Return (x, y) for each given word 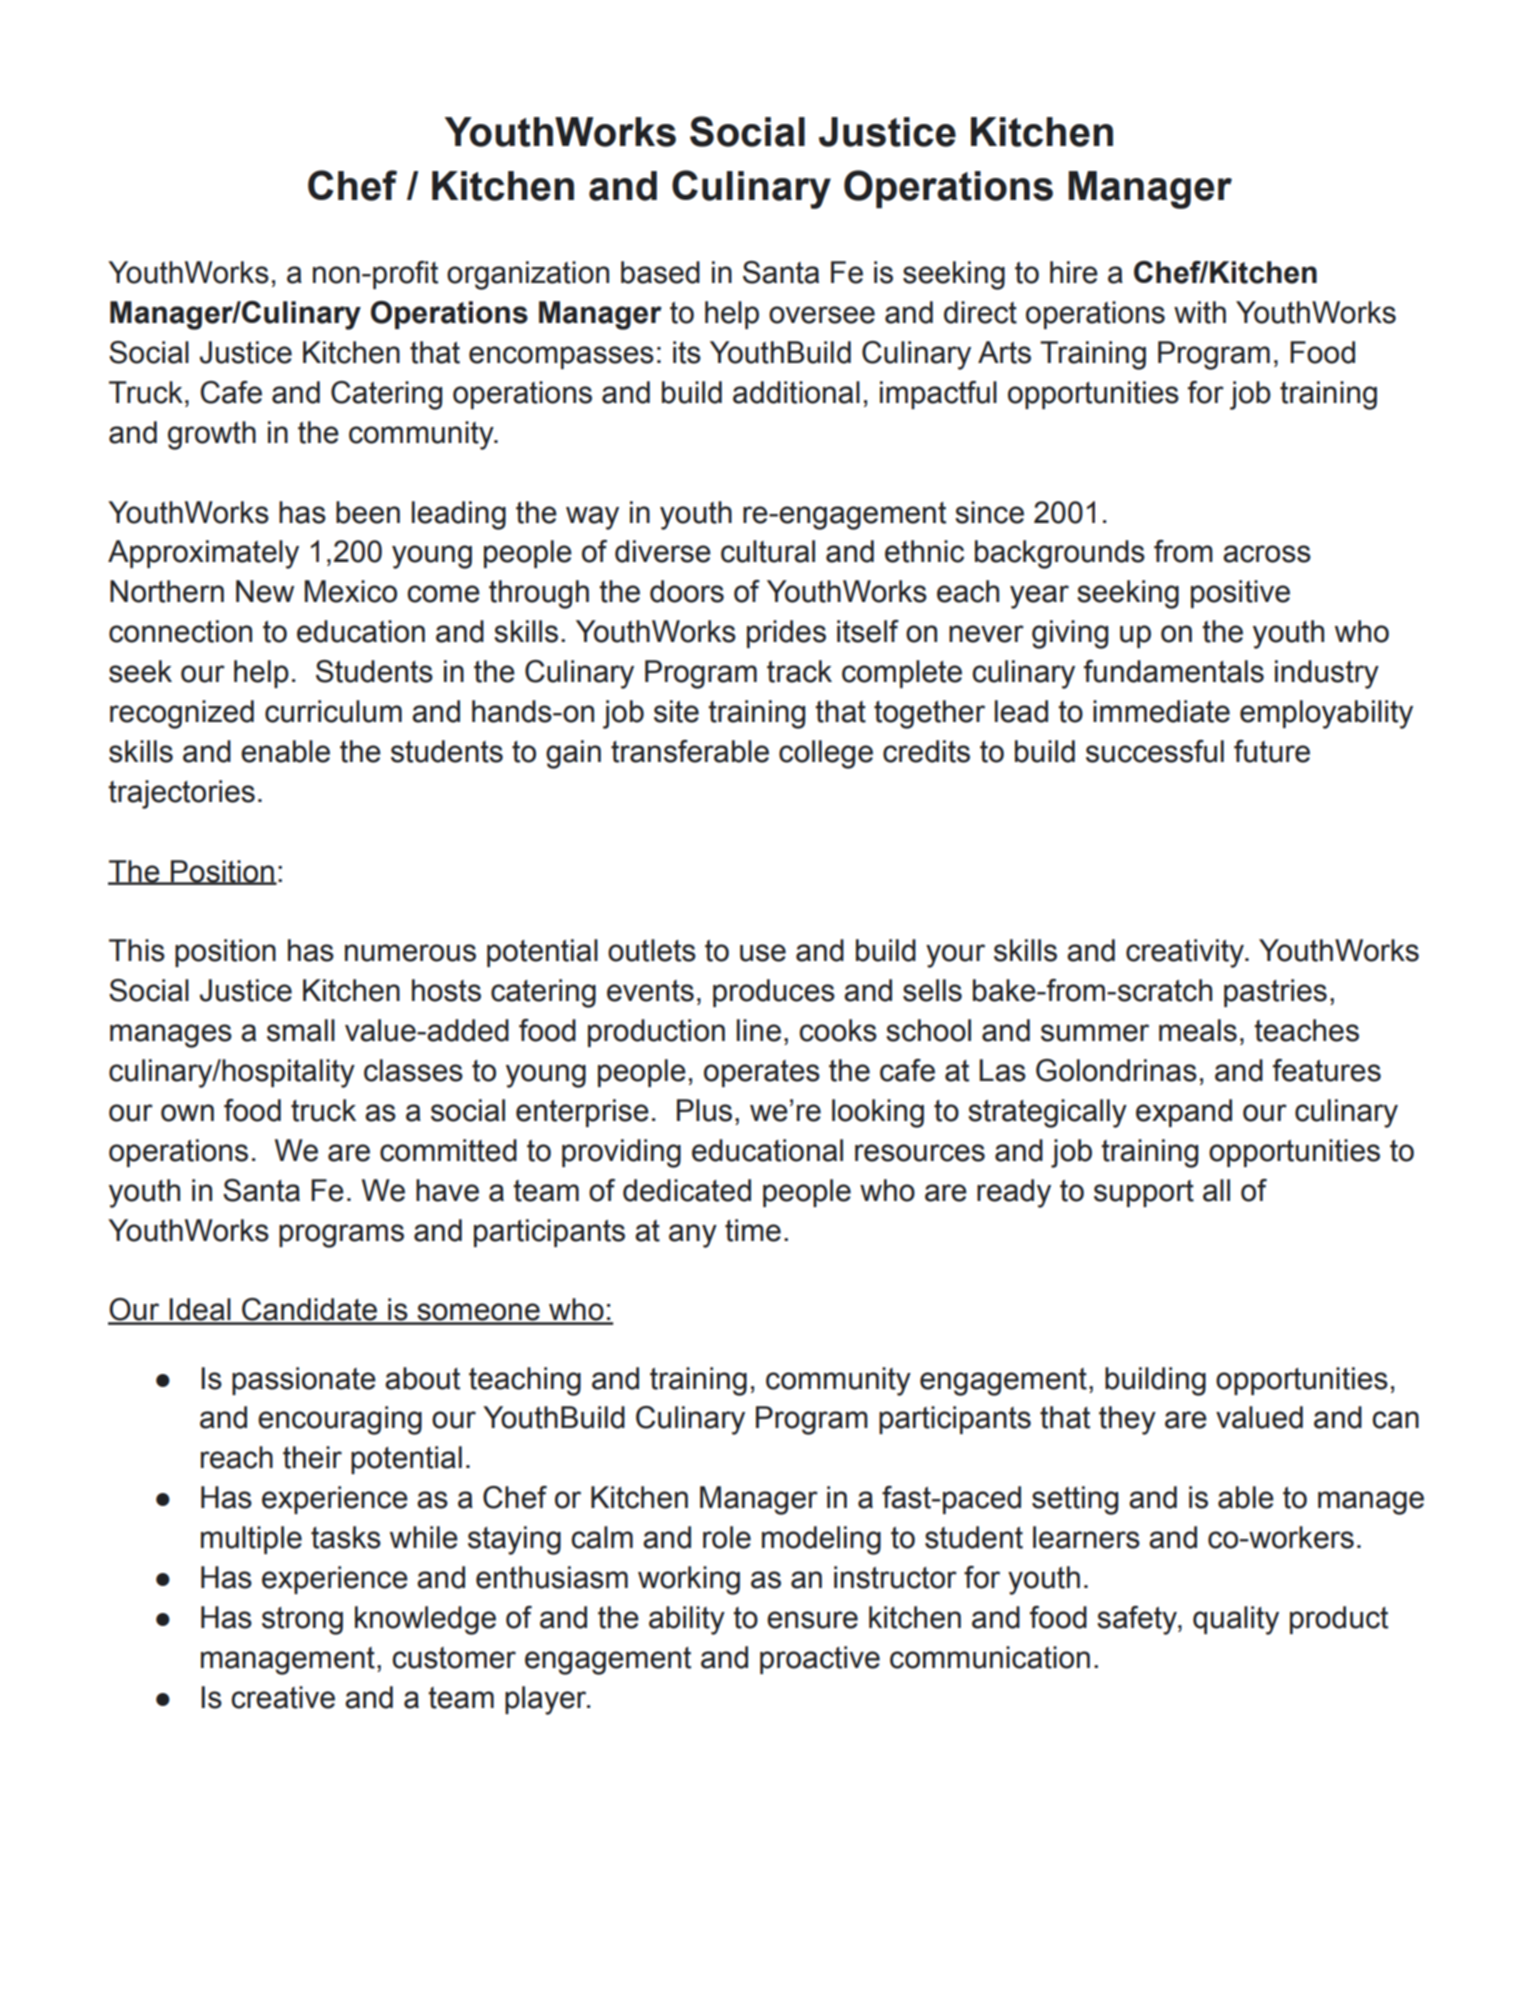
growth (212, 435)
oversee (822, 315)
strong (302, 1621)
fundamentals (1174, 671)
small (301, 1030)
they (1127, 1420)
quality (1236, 1620)
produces (774, 993)
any (693, 1236)
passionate (304, 1381)
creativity (1186, 953)
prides (786, 634)
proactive (820, 1660)
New (265, 591)
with (1200, 312)
